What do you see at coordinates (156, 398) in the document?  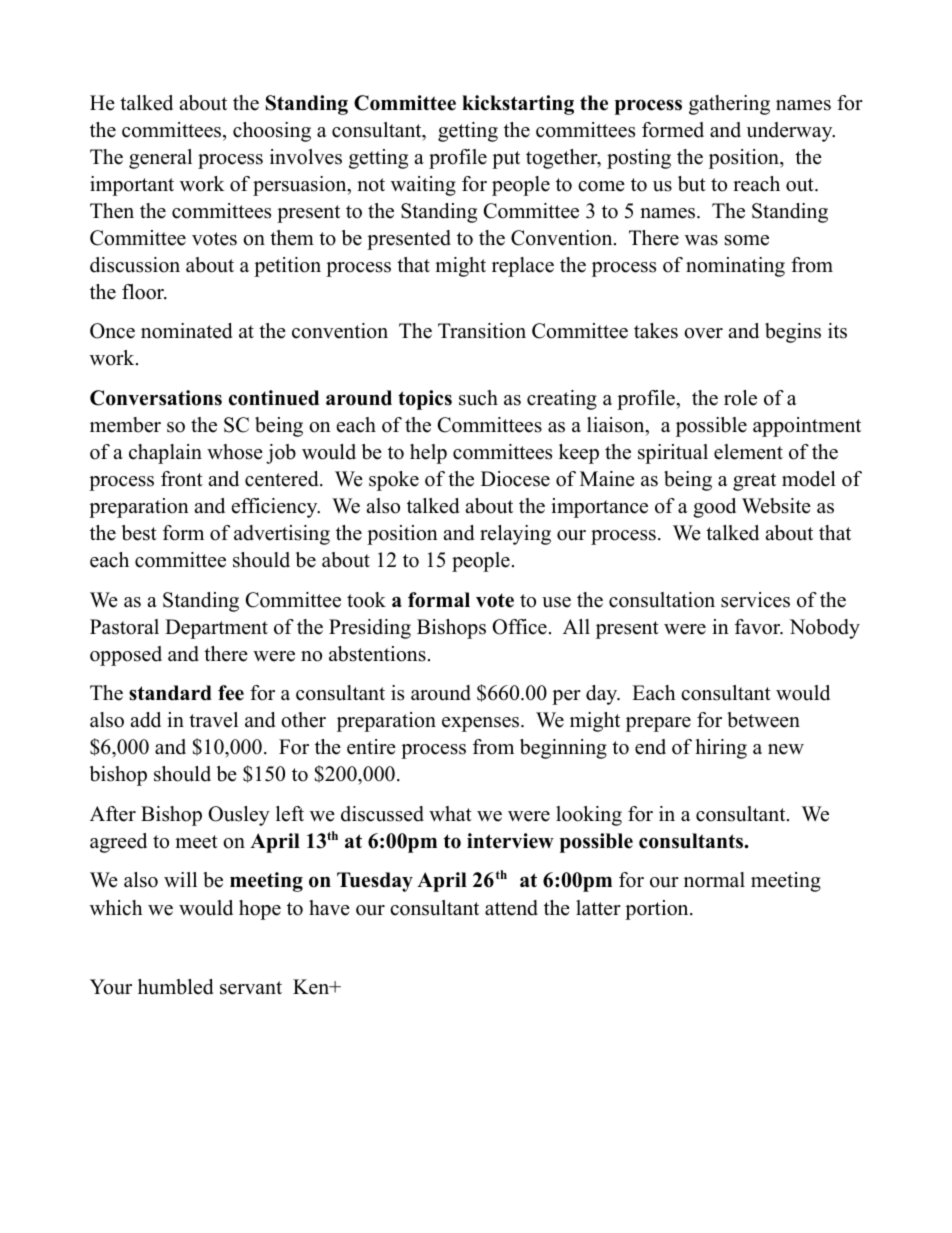 I see `Conversations` at bounding box center [156, 398].
